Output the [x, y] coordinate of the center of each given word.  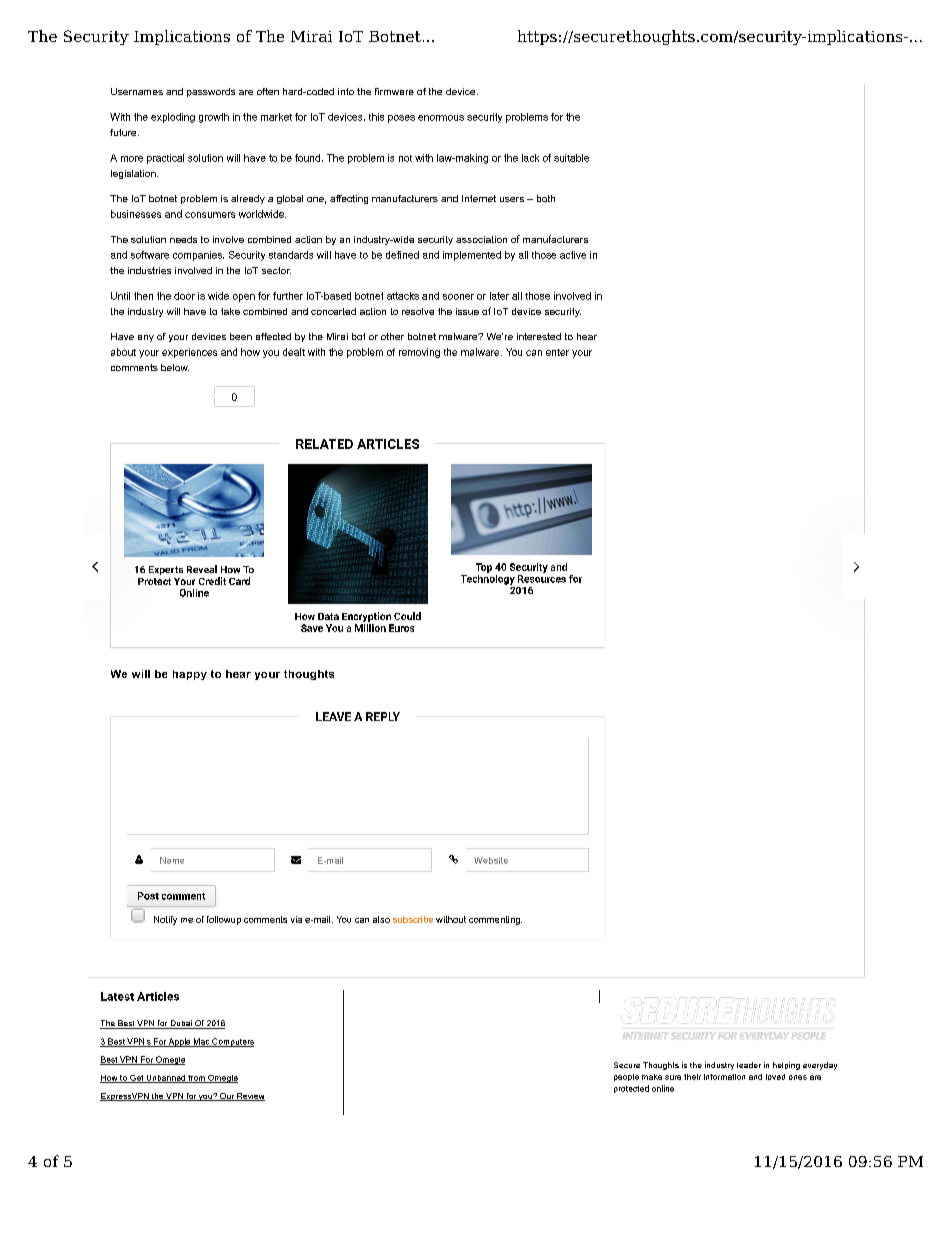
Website [491, 860]
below [175, 367]
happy [190, 675]
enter [557, 352]
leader [749, 1065]
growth [214, 118]
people [626, 1077]
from [196, 1079]
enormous [441, 118]
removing [419, 353]
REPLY [383, 716]
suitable [571, 158]
